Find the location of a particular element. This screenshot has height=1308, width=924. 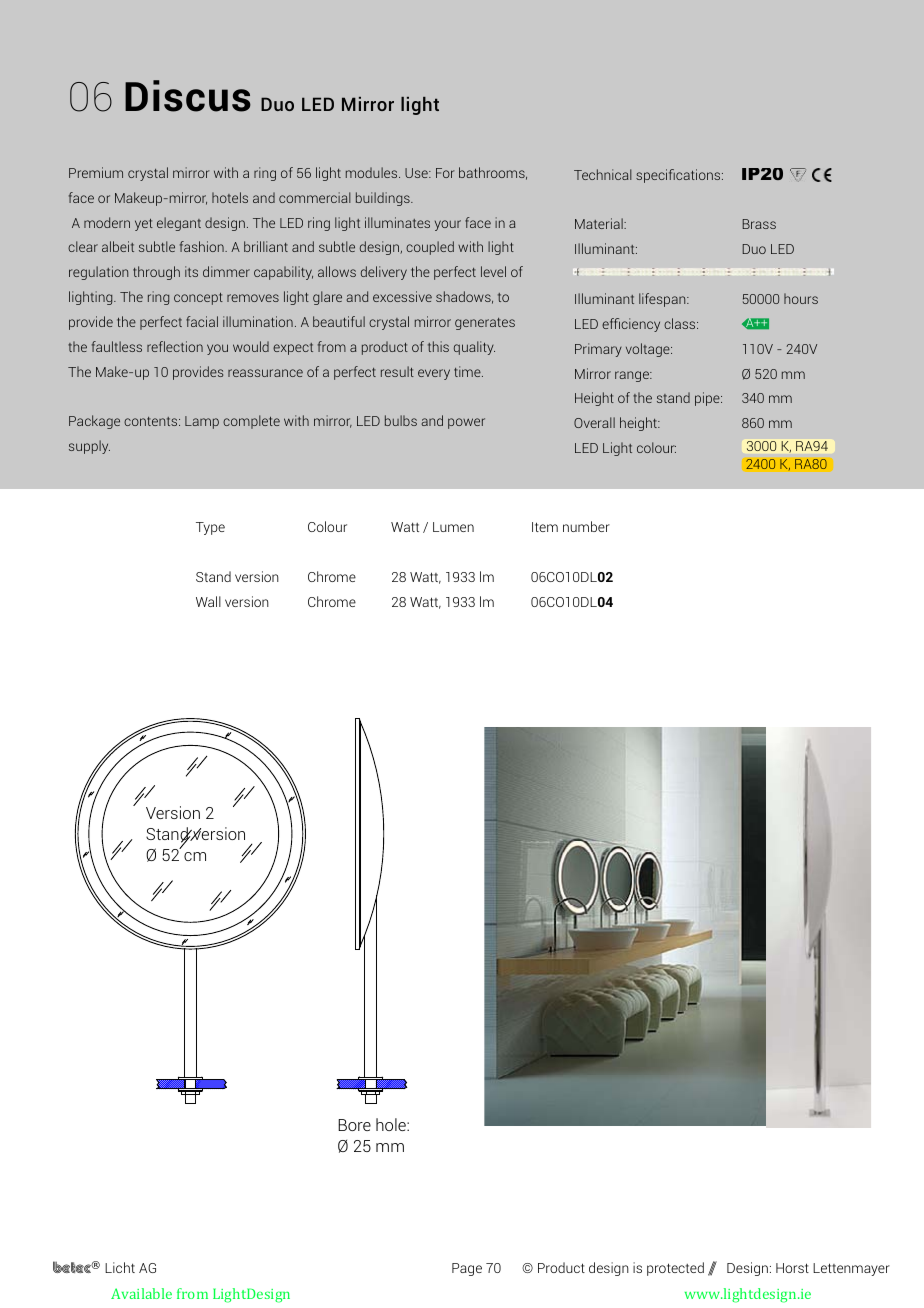

Licht is located at coordinates (120, 1267).
